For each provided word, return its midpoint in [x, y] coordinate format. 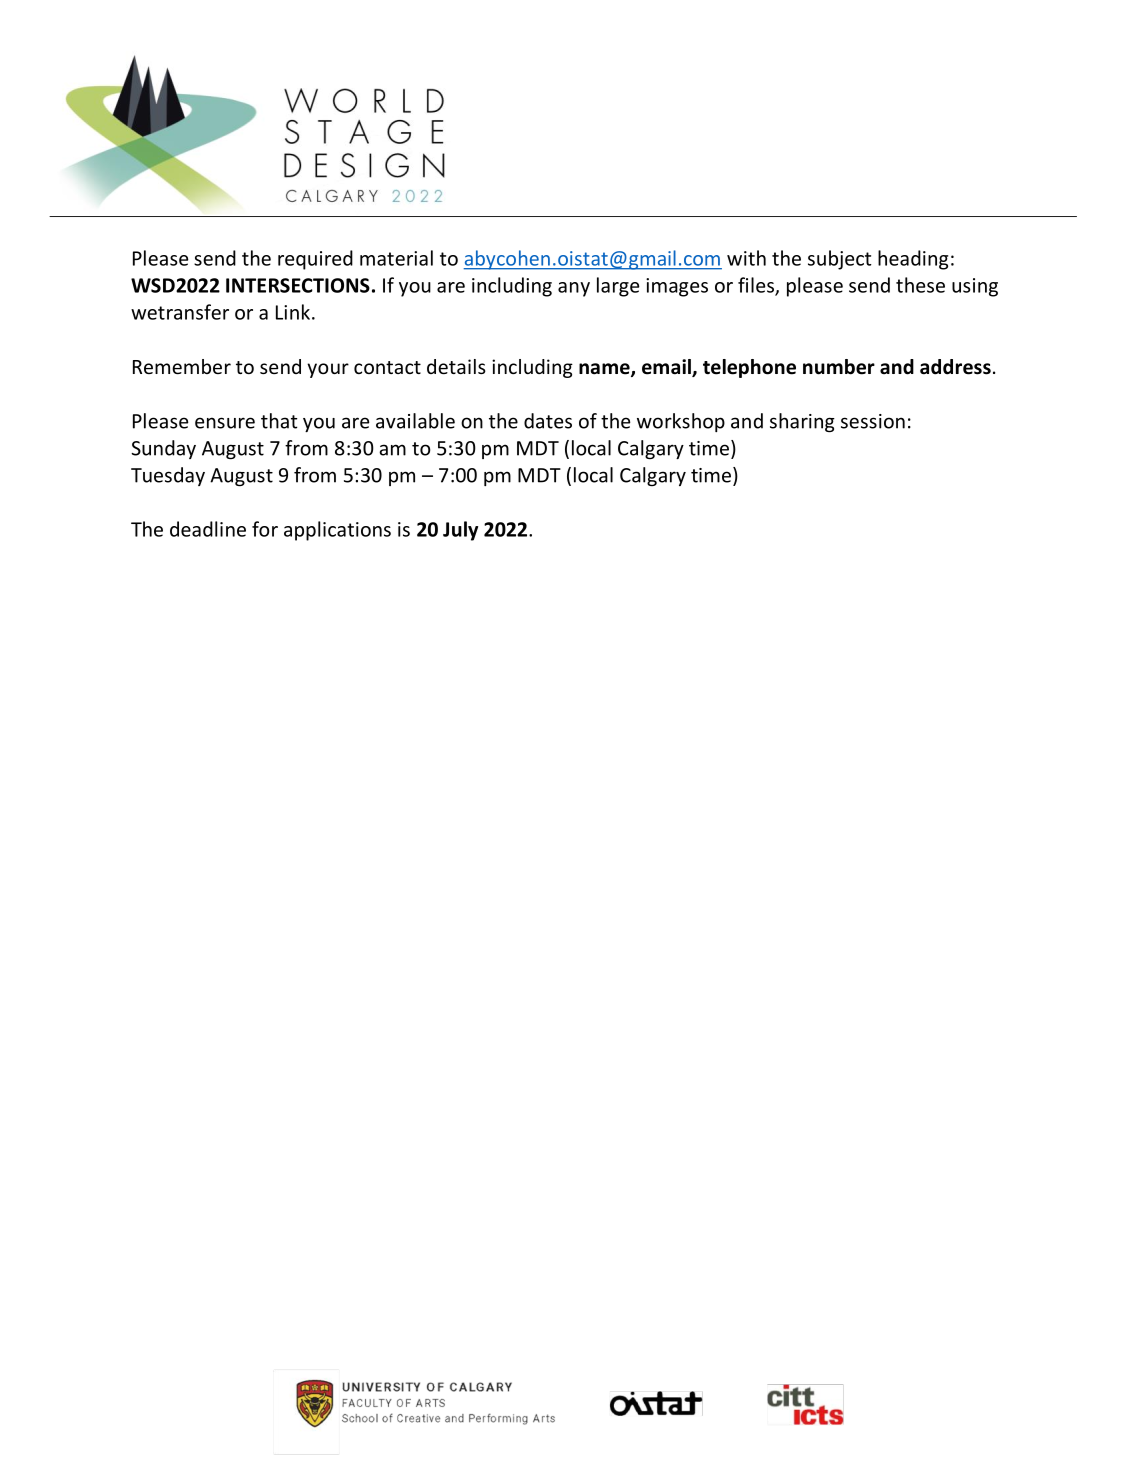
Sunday [163, 449]
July [460, 531]
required [315, 260]
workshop [681, 422]
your [328, 370]
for [265, 529]
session [873, 421]
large [618, 287]
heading [913, 260]
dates [548, 421]
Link [293, 312]
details [456, 366]
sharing [802, 422]
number [839, 367]
